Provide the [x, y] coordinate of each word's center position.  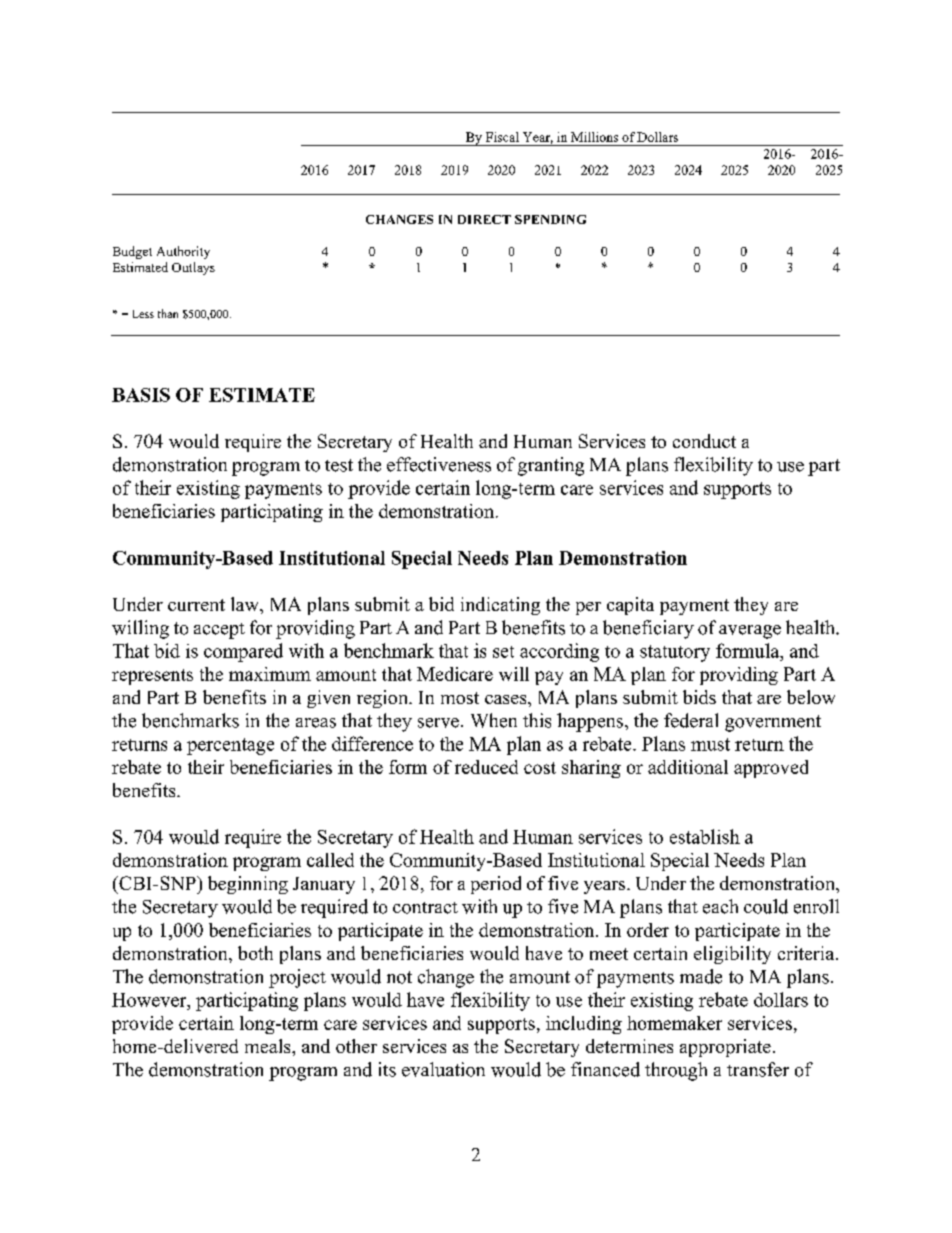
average [750, 632]
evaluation [443, 1069]
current [196, 605]
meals [269, 1046]
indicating [500, 606]
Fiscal [502, 137]
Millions [594, 137]
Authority [183, 252]
